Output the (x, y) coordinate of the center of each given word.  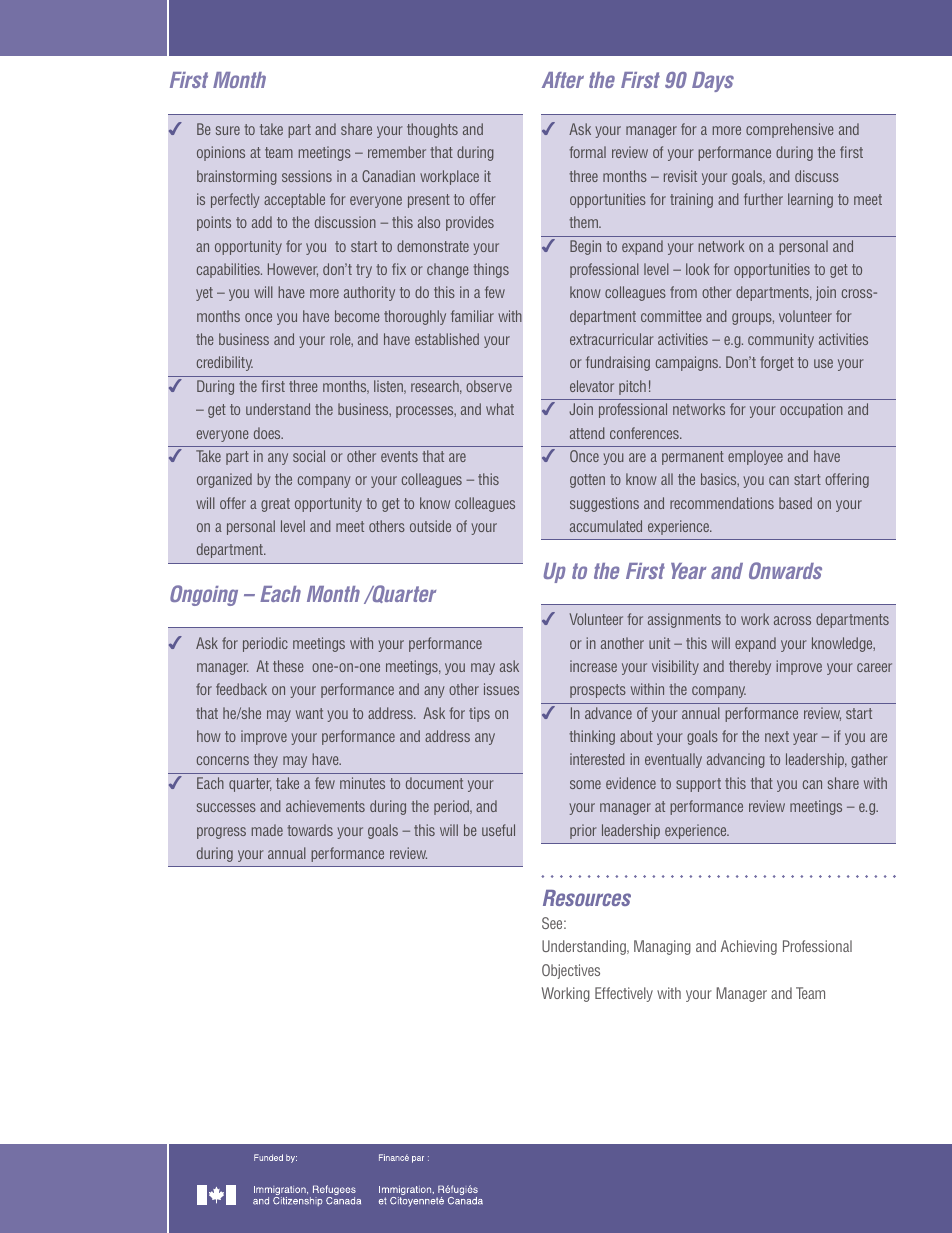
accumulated (606, 526)
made (267, 830)
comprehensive (790, 130)
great (275, 505)
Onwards (785, 570)
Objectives (571, 971)
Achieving (749, 947)
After (563, 80)
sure (228, 130)
